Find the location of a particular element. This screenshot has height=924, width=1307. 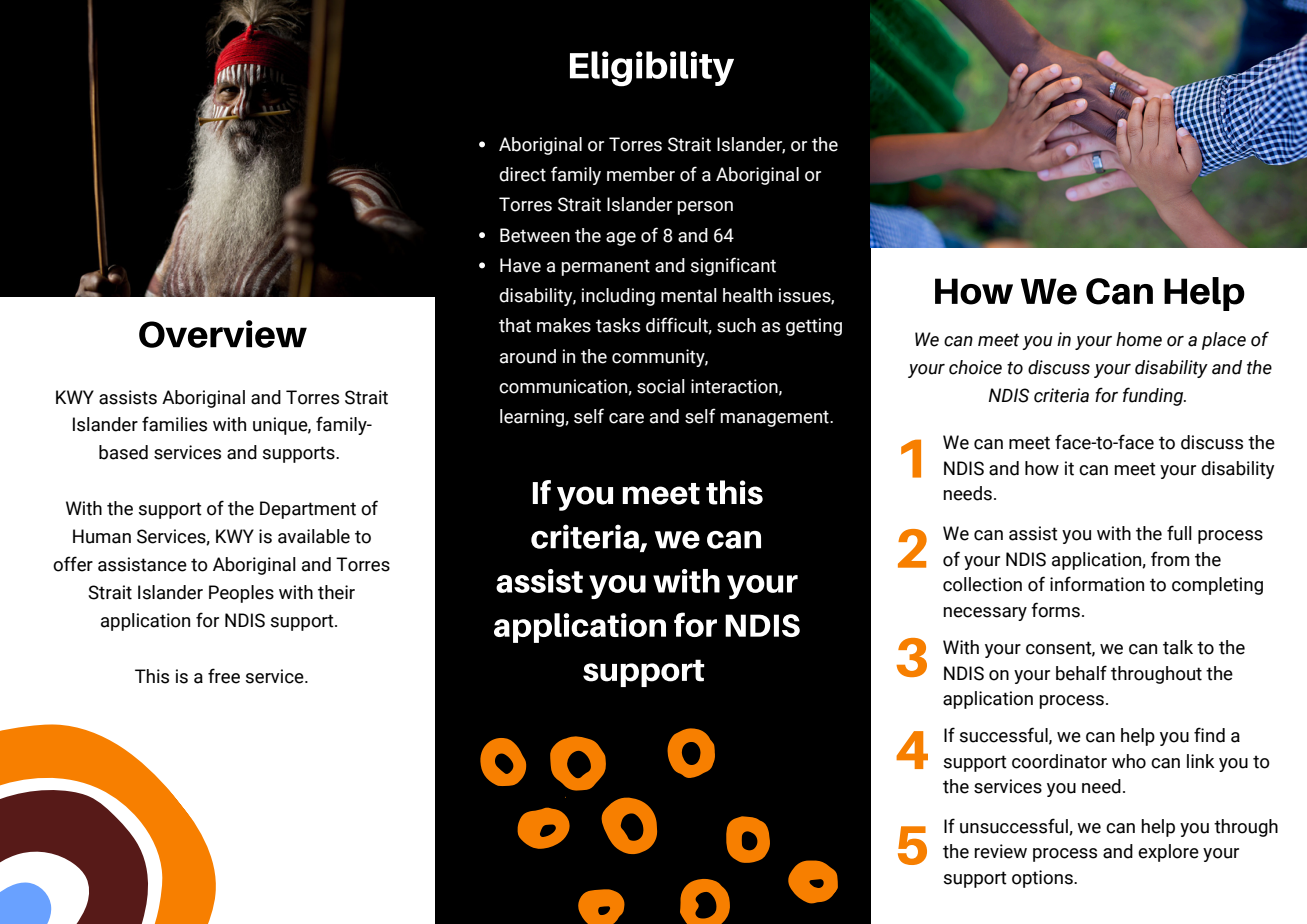

care is located at coordinates (626, 418).
